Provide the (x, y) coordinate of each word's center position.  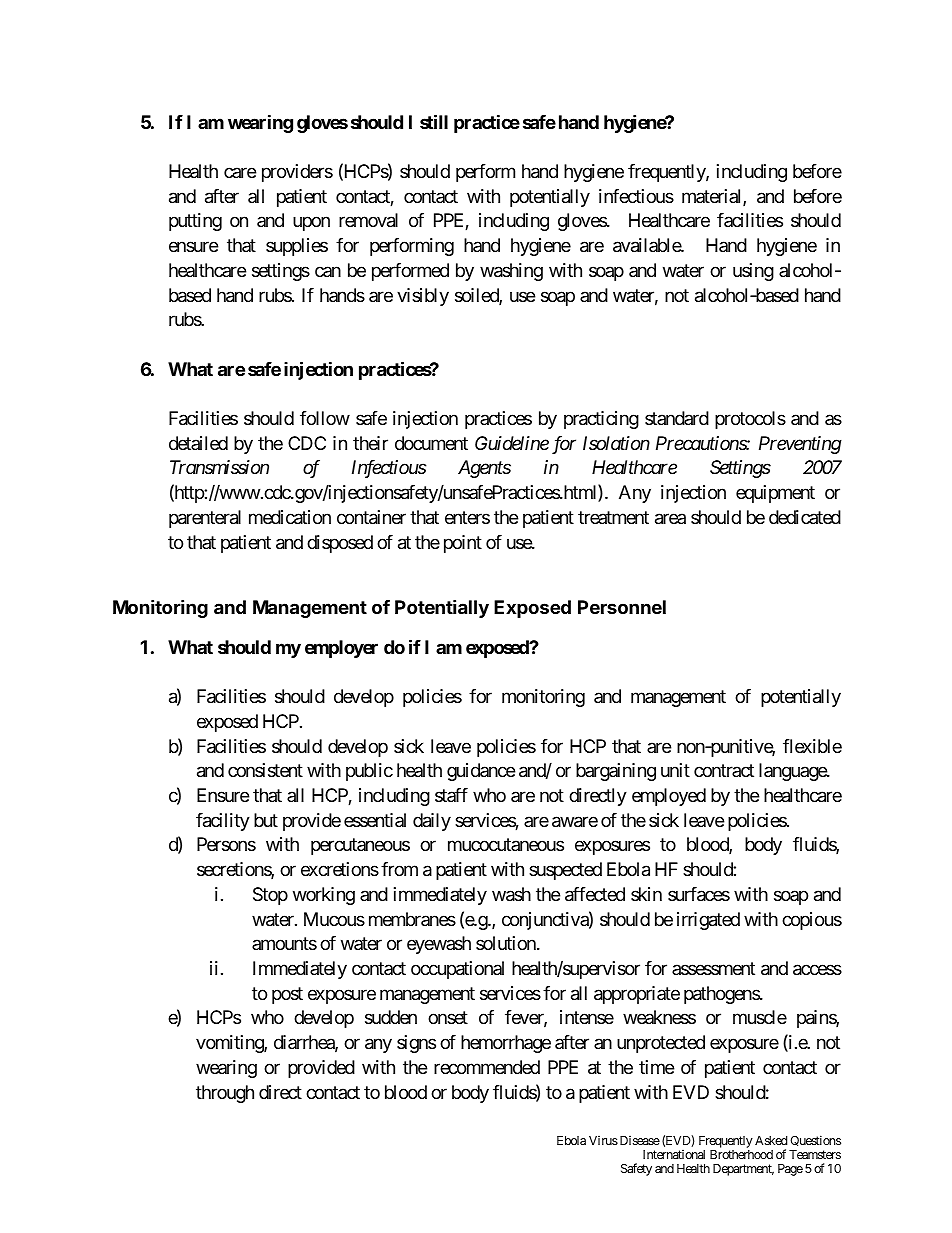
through (225, 1094)
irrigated (708, 921)
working (324, 896)
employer (341, 649)
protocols (750, 420)
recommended (487, 1067)
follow (325, 418)
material (713, 197)
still (434, 121)
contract (724, 771)
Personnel (622, 607)
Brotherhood (741, 1154)
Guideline (512, 443)
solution (507, 943)
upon (311, 224)
